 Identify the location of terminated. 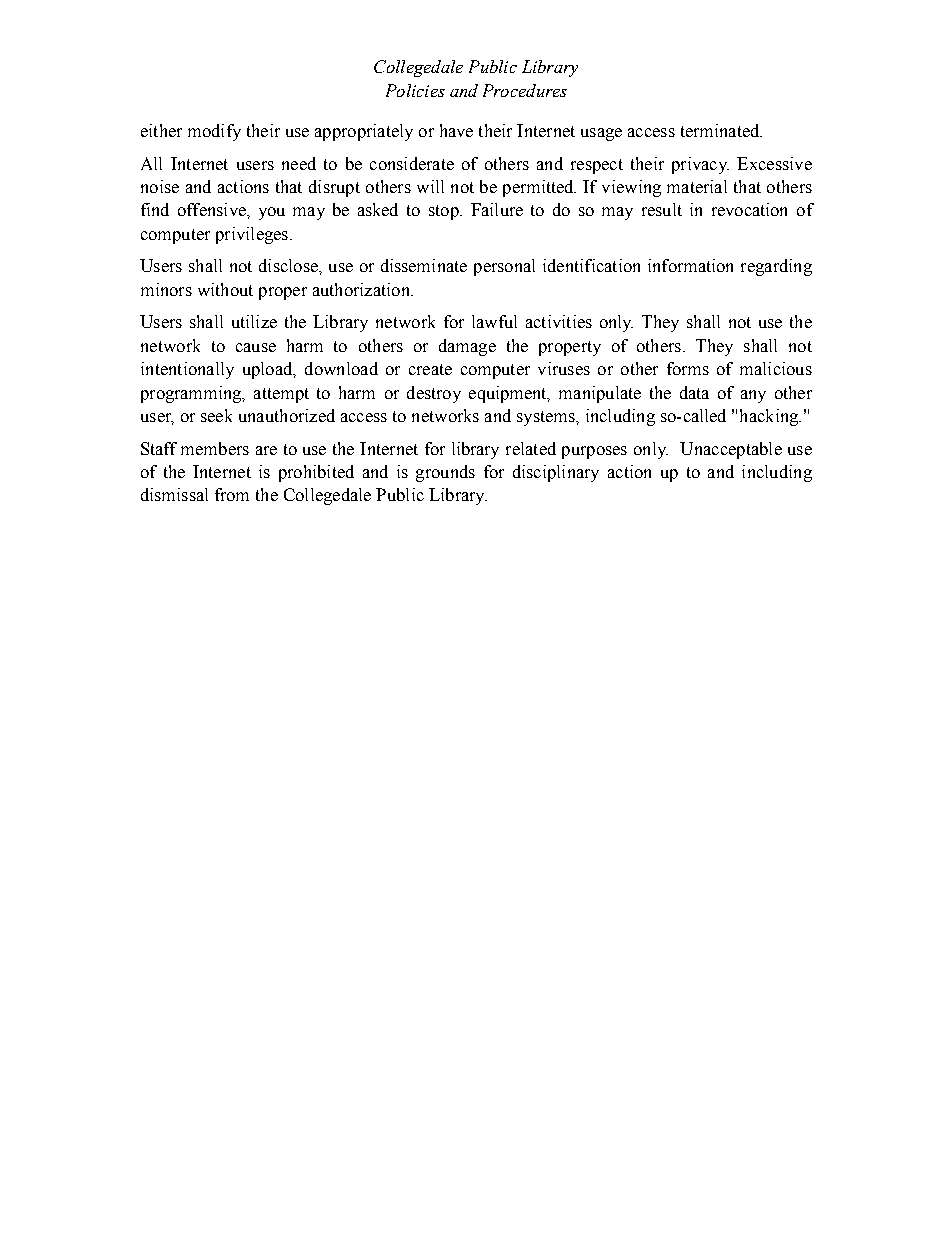
(721, 130).
